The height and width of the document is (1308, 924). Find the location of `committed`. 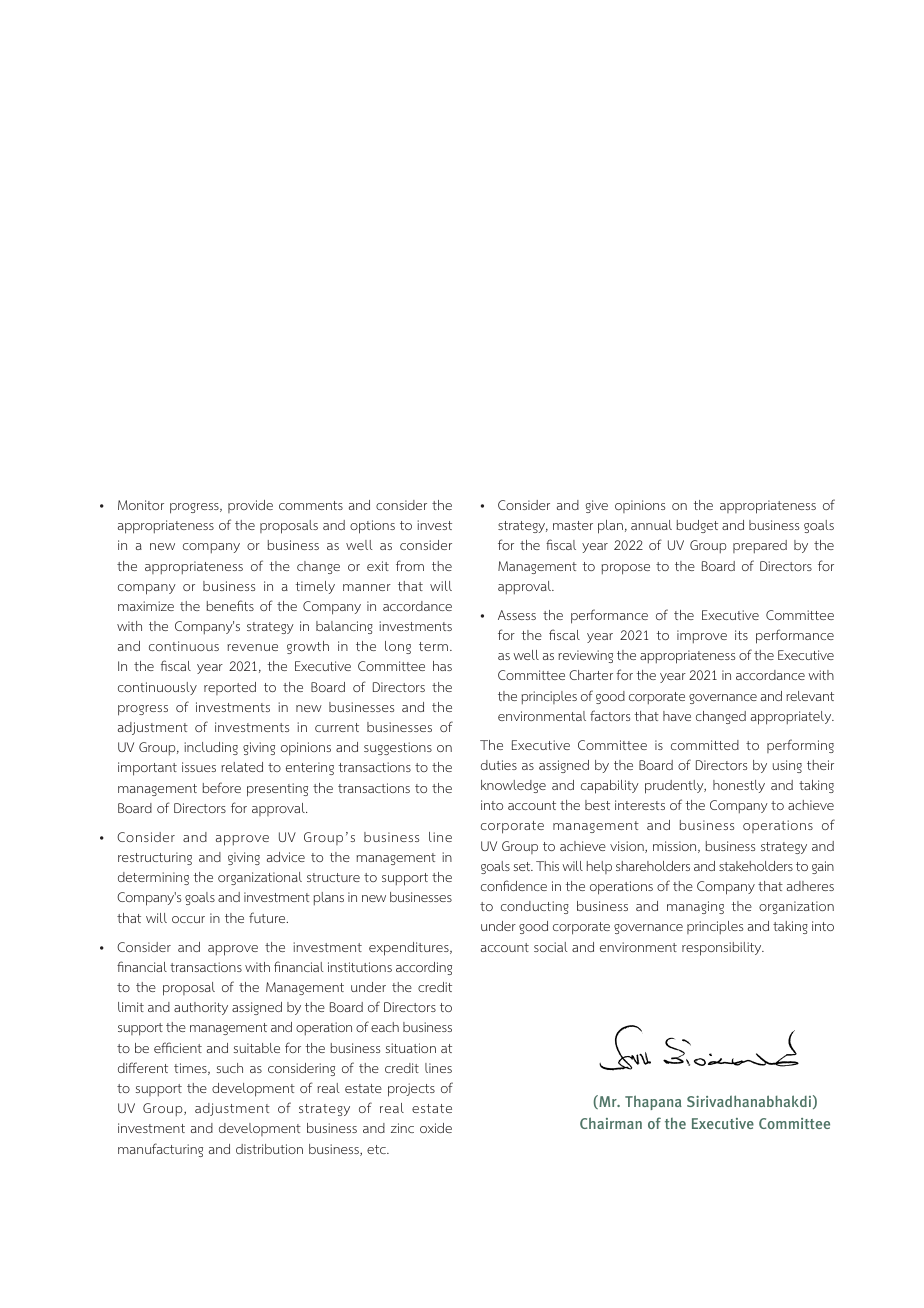

committed is located at coordinates (705, 745).
